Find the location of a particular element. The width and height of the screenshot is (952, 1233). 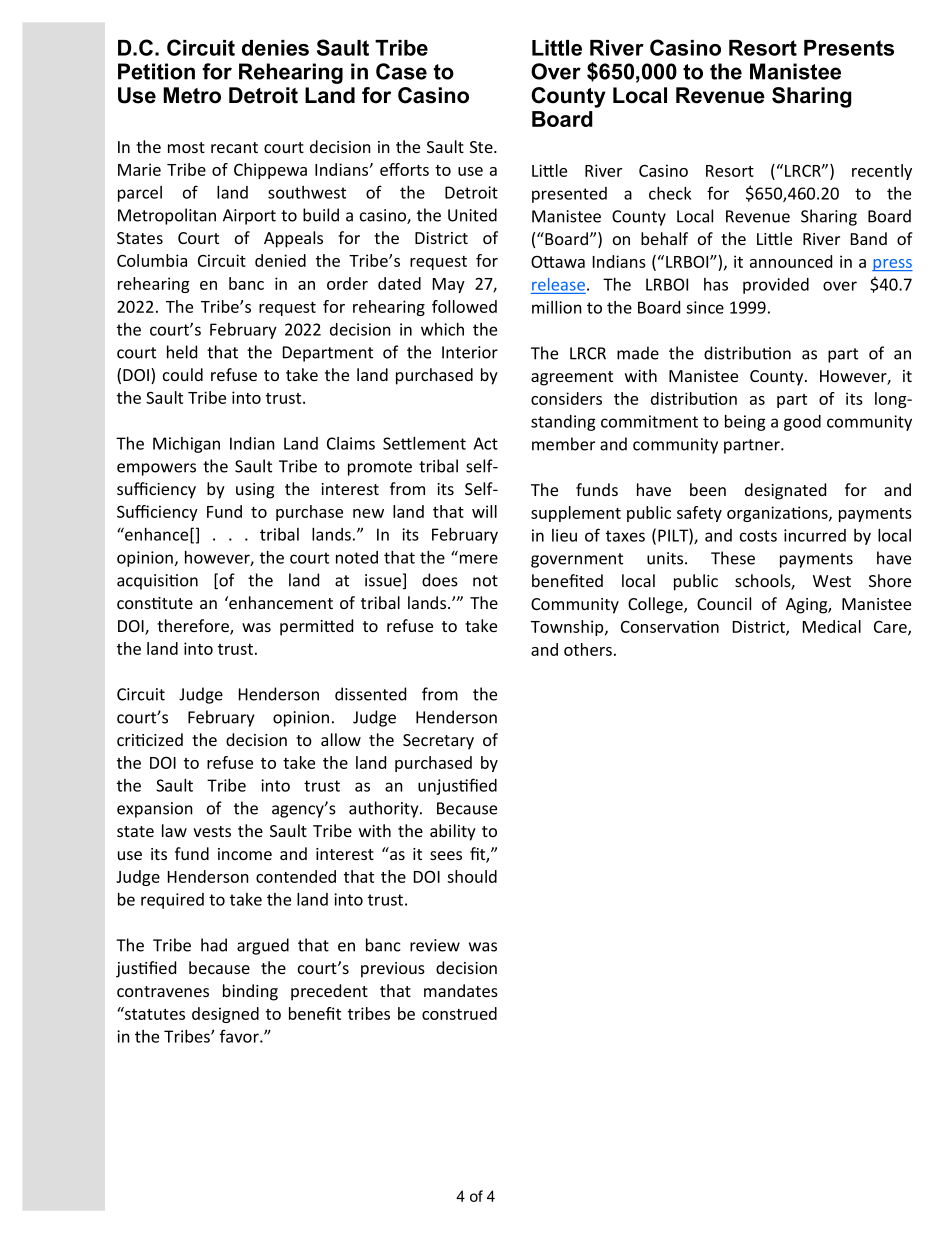

denies is located at coordinates (275, 48).
